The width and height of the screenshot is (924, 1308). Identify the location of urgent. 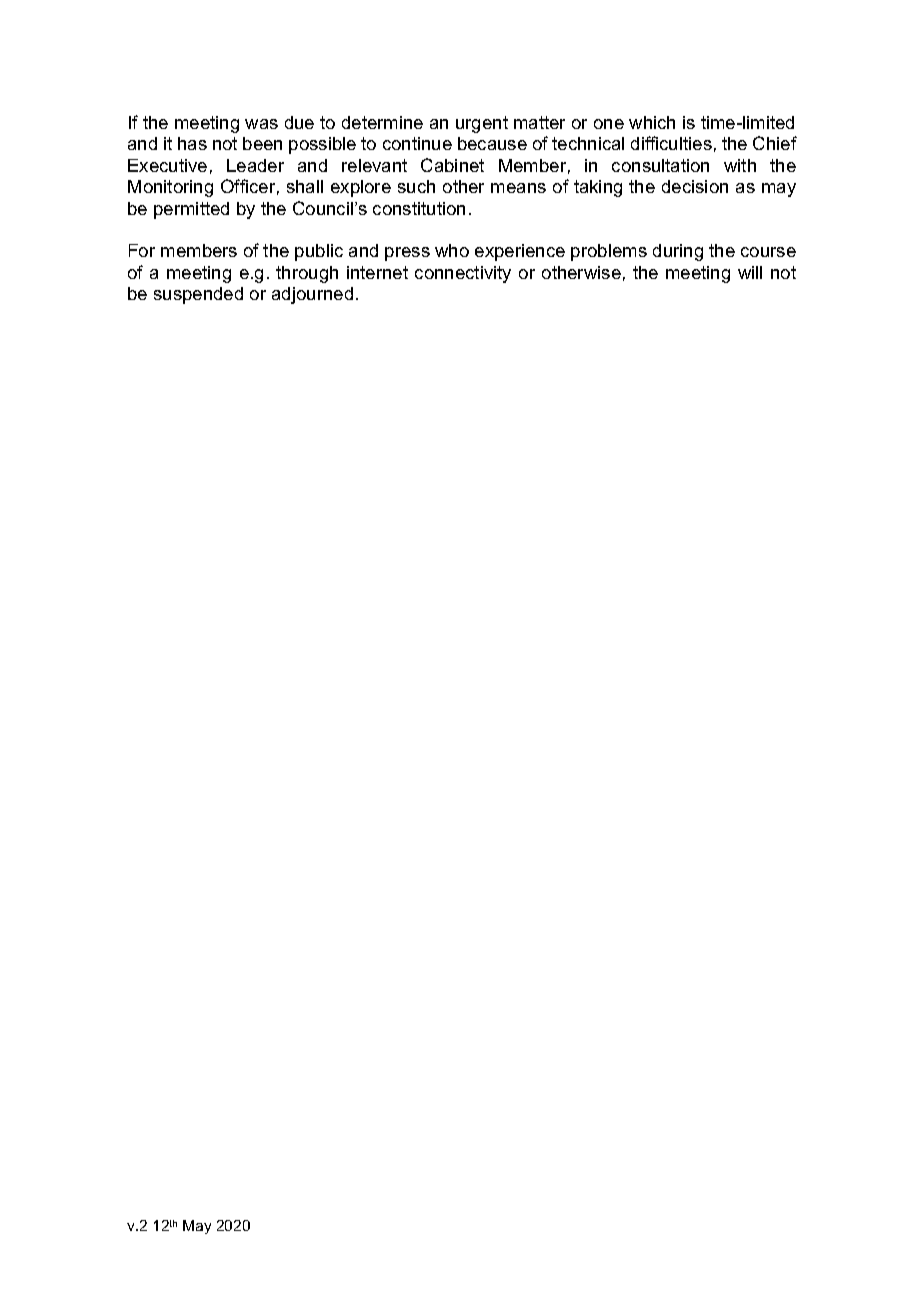
(482, 124).
